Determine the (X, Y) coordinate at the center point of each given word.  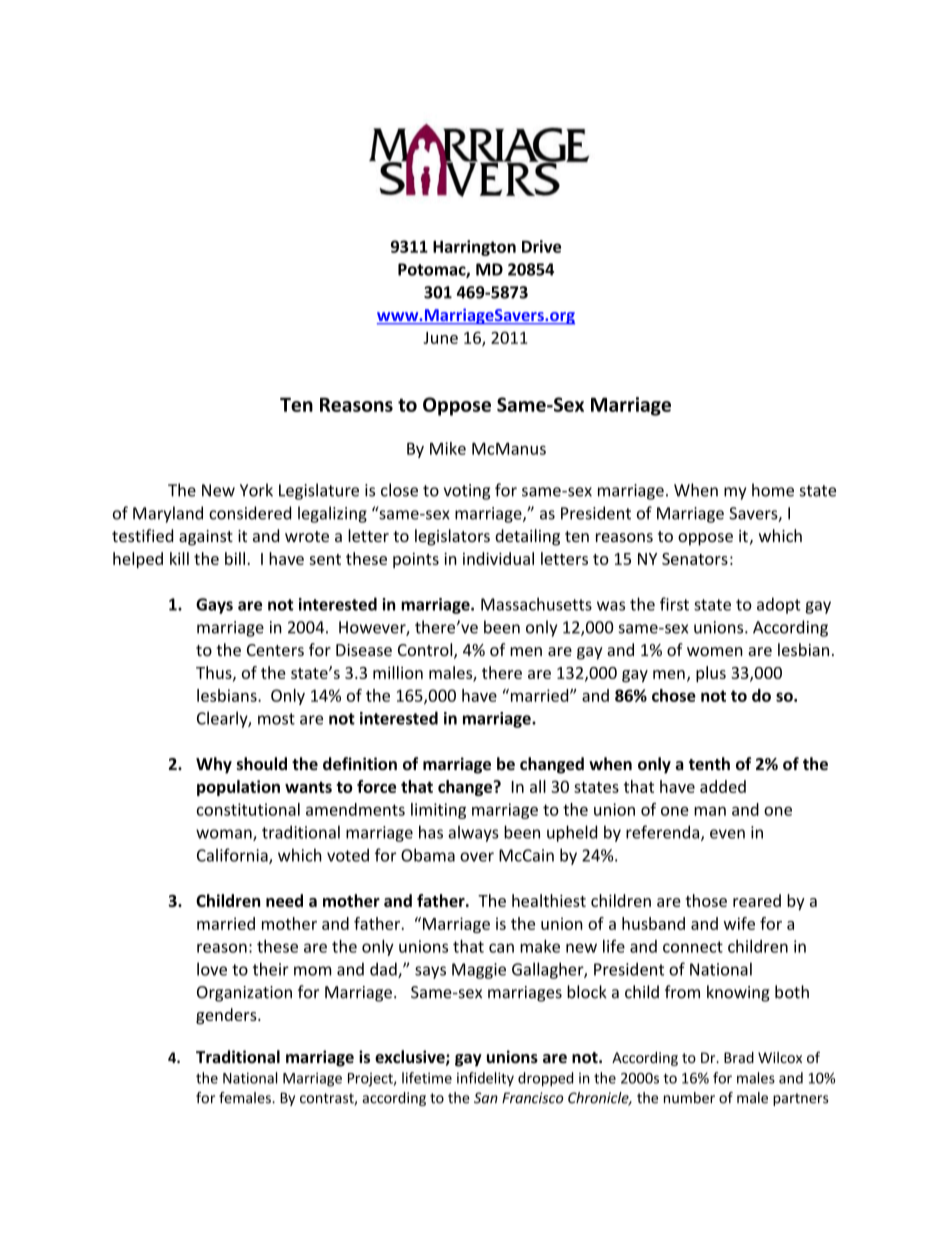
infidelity (485, 1079)
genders (227, 1016)
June (440, 338)
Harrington (474, 248)
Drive (541, 246)
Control (426, 651)
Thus (215, 673)
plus (711, 674)
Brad (739, 1057)
